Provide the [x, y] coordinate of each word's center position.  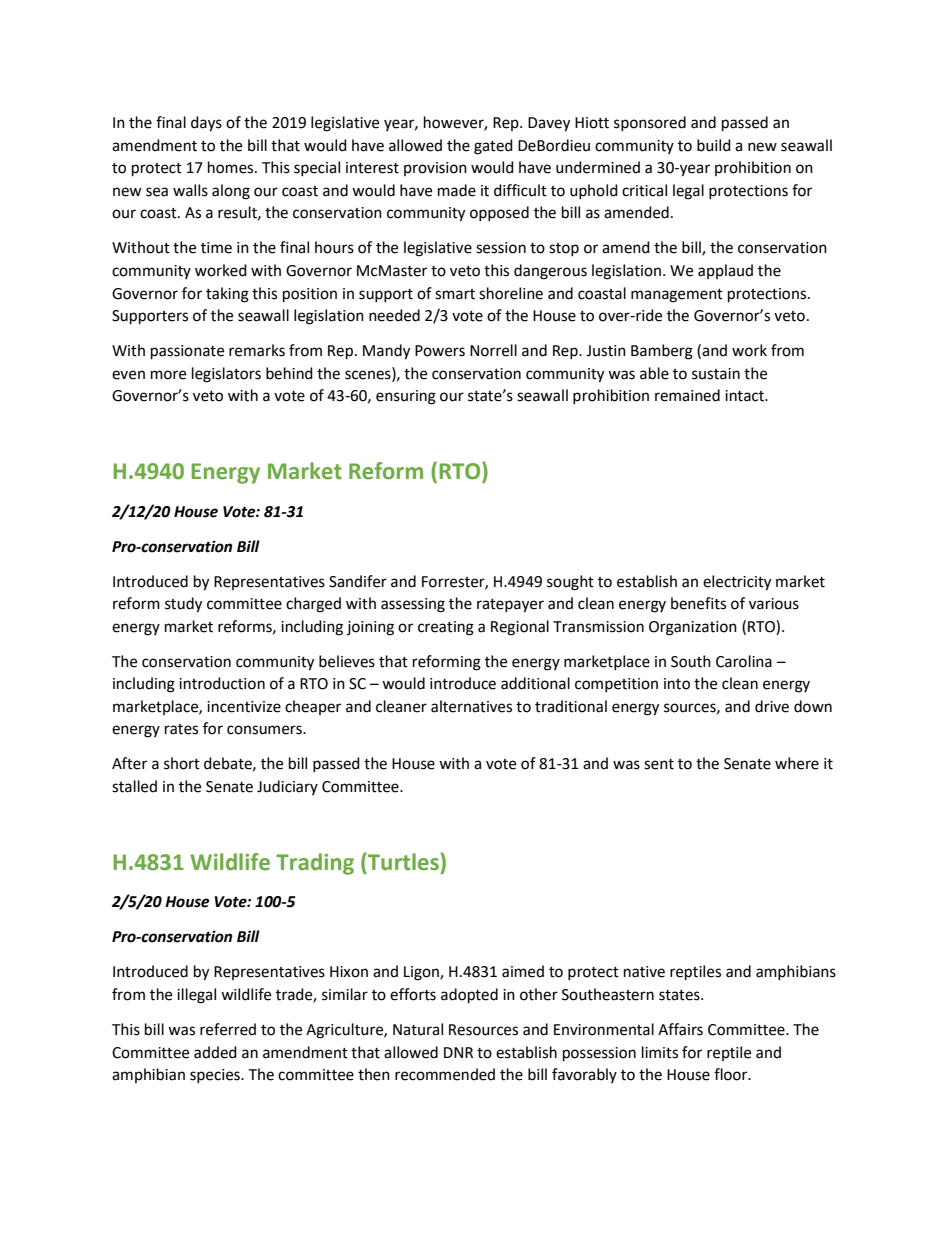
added [215, 1052]
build [714, 145]
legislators [226, 375]
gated [493, 147]
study [183, 605]
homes [232, 167]
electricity [737, 583]
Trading [315, 864]
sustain [716, 374]
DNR [458, 1052]
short [182, 763]
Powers [440, 351]
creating [446, 628]
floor [732, 1074]
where [797, 763]
